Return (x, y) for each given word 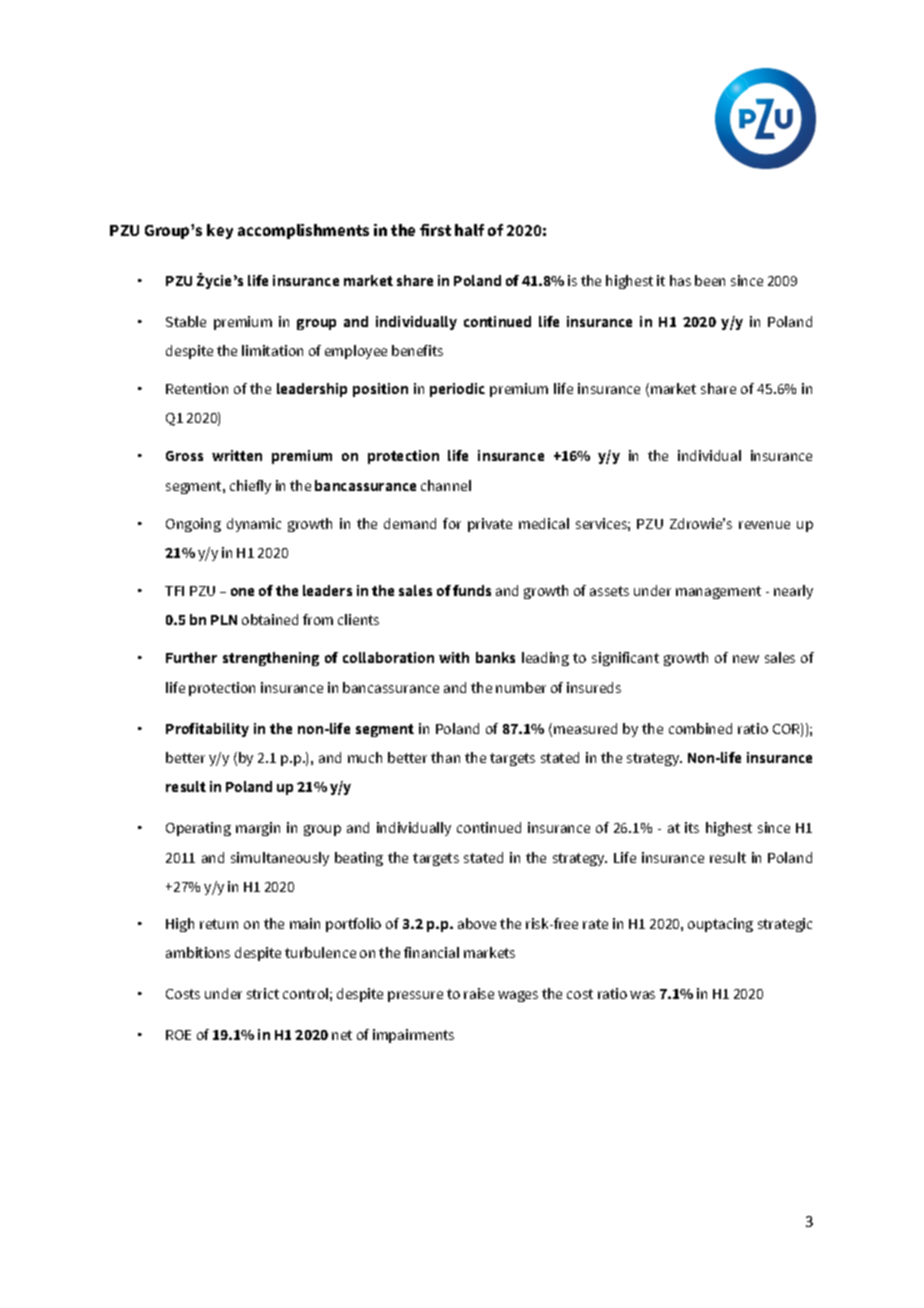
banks (495, 657)
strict (263, 993)
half (469, 230)
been (710, 280)
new (746, 659)
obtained (270, 619)
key (220, 231)
